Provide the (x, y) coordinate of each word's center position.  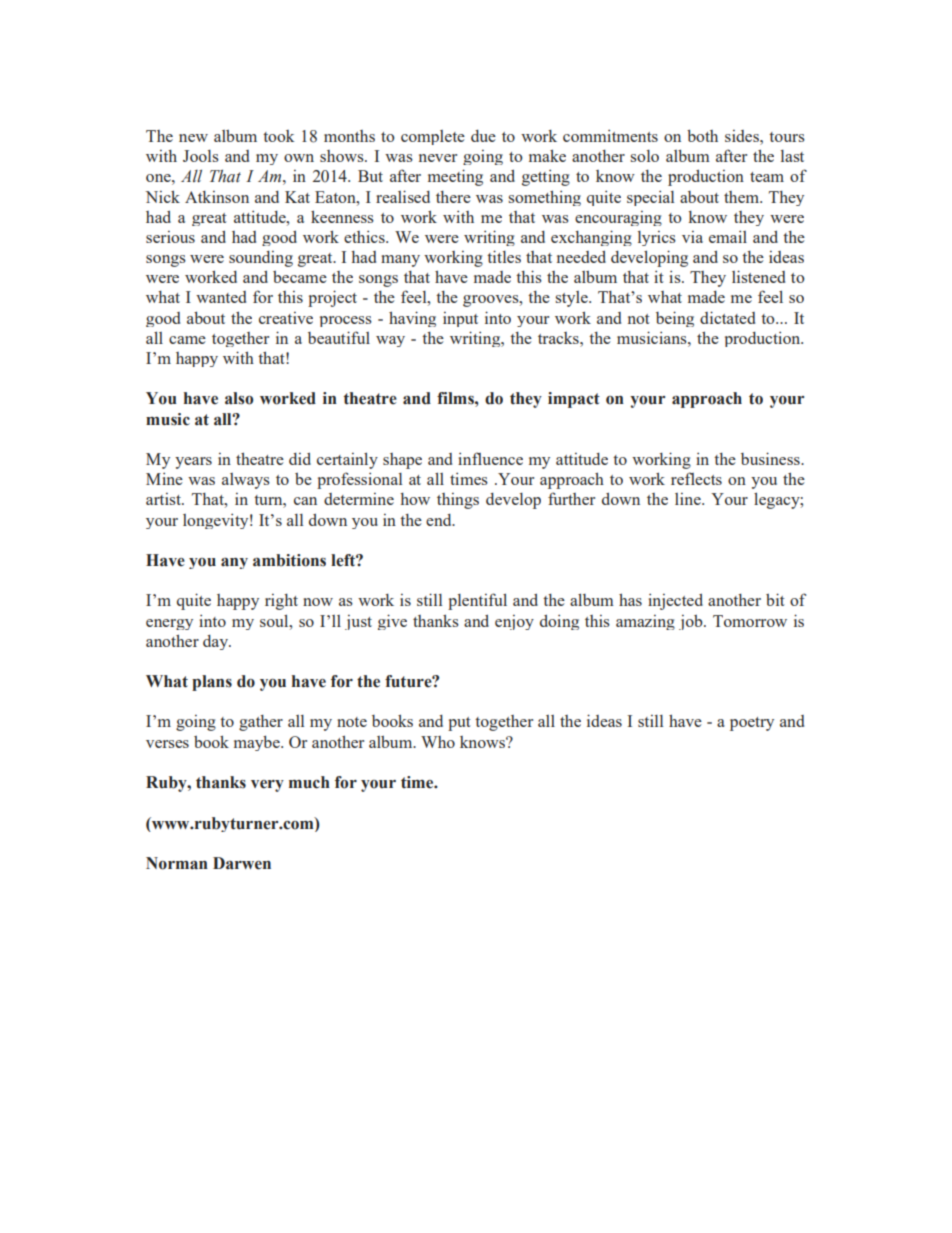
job (692, 622)
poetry (752, 724)
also (239, 398)
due (483, 136)
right (281, 602)
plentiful (477, 601)
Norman (177, 863)
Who (438, 742)
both (702, 135)
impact (574, 400)
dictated (727, 317)
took (279, 136)
